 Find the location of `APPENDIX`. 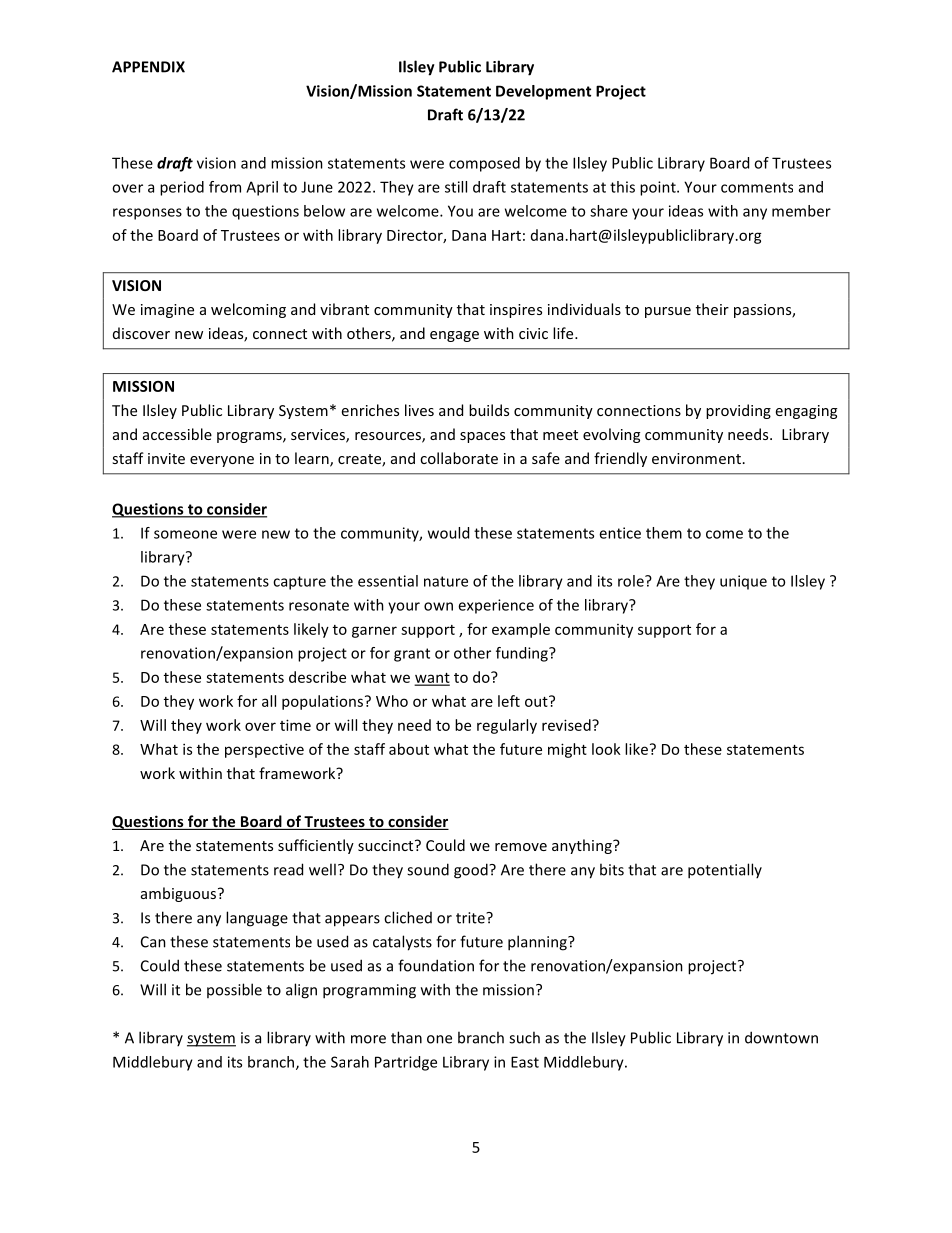

APPENDIX is located at coordinates (148, 67).
